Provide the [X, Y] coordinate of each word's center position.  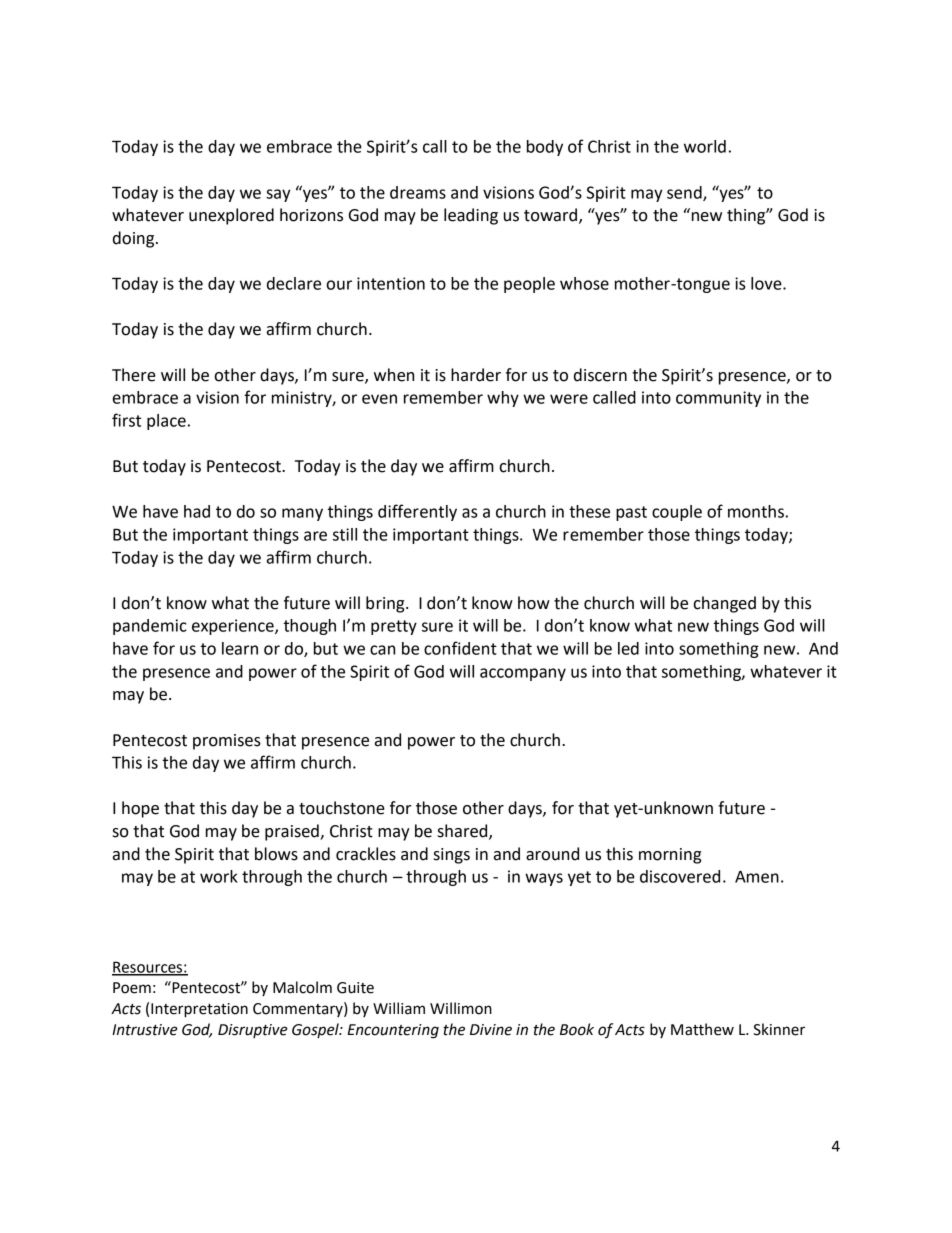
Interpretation [199, 1010]
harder [476, 375]
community [718, 399]
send [685, 193]
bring [386, 604]
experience [234, 627]
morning [670, 856]
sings [452, 856]
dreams [418, 192]
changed [724, 604]
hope [140, 809]
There [134, 375]
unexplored [231, 216]
